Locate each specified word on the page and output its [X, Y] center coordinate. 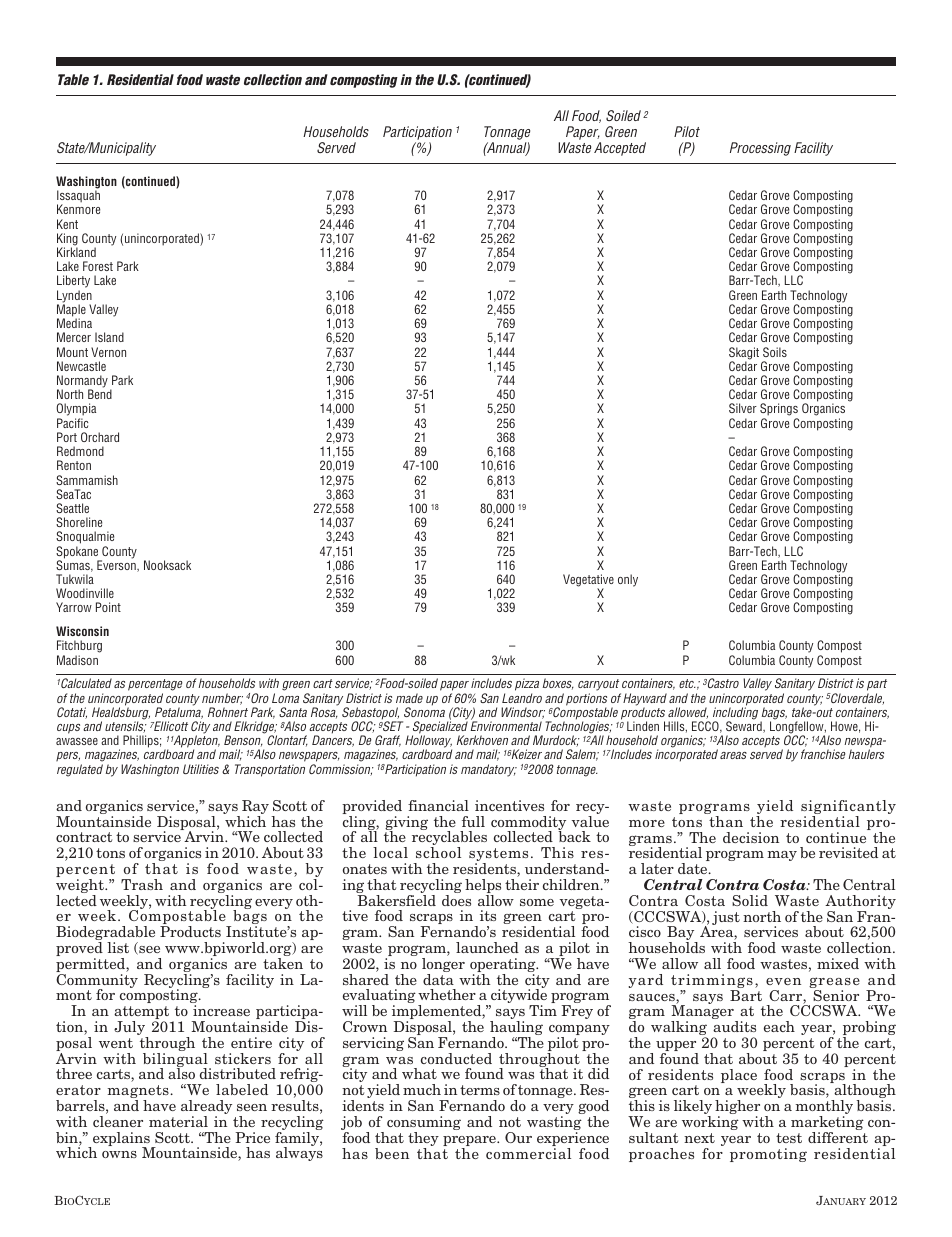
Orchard [100, 437]
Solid [750, 900]
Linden [643, 726]
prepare [470, 1142]
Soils [775, 352]
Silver [743, 408]
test [789, 1138]
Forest [98, 266]
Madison [77, 660]
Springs [779, 411]
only [628, 580]
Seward [745, 726]
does [456, 900]
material [178, 1121]
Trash [142, 884]
